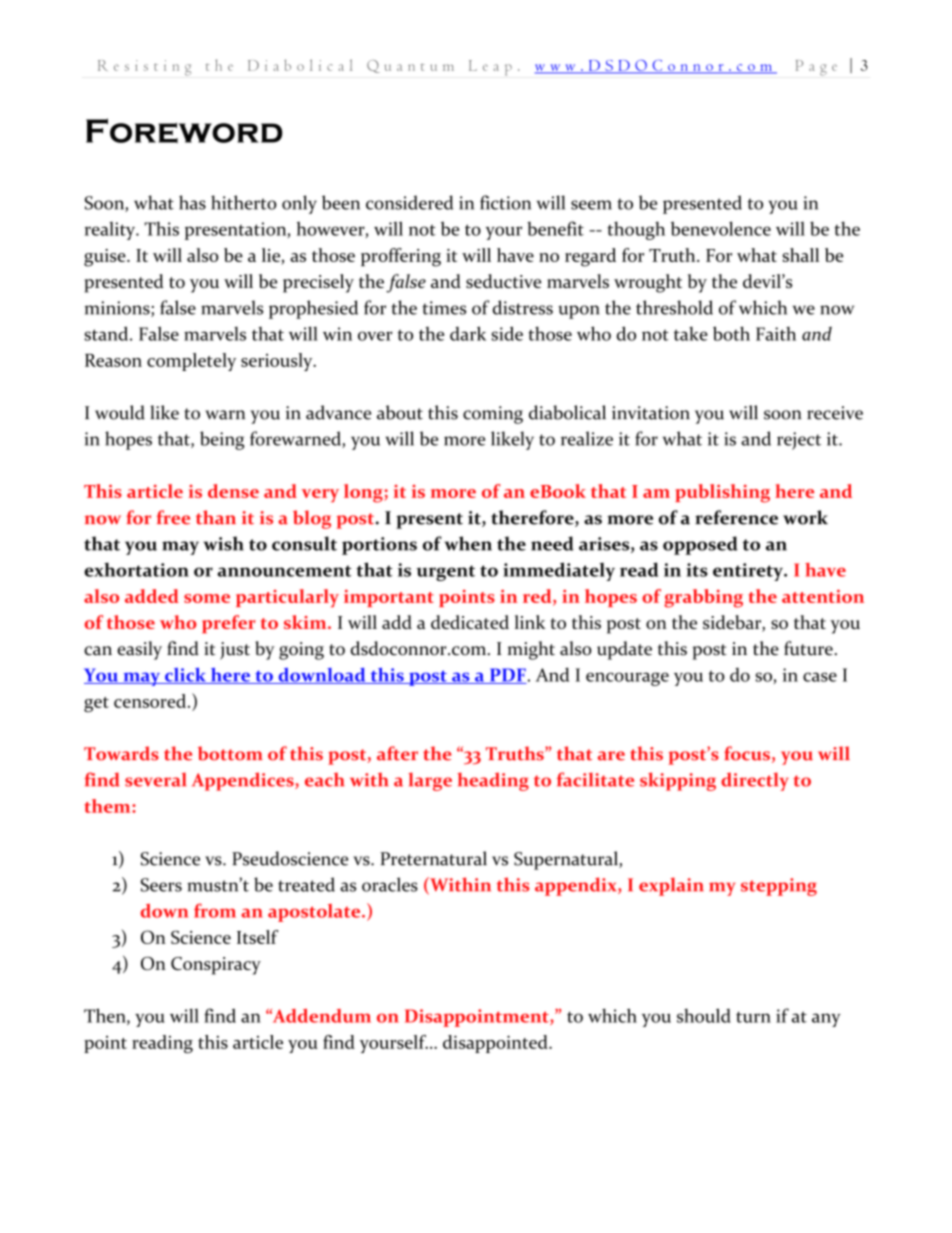  What do you see at coordinates (493, 415) in the screenshot?
I see `coming` at bounding box center [493, 415].
